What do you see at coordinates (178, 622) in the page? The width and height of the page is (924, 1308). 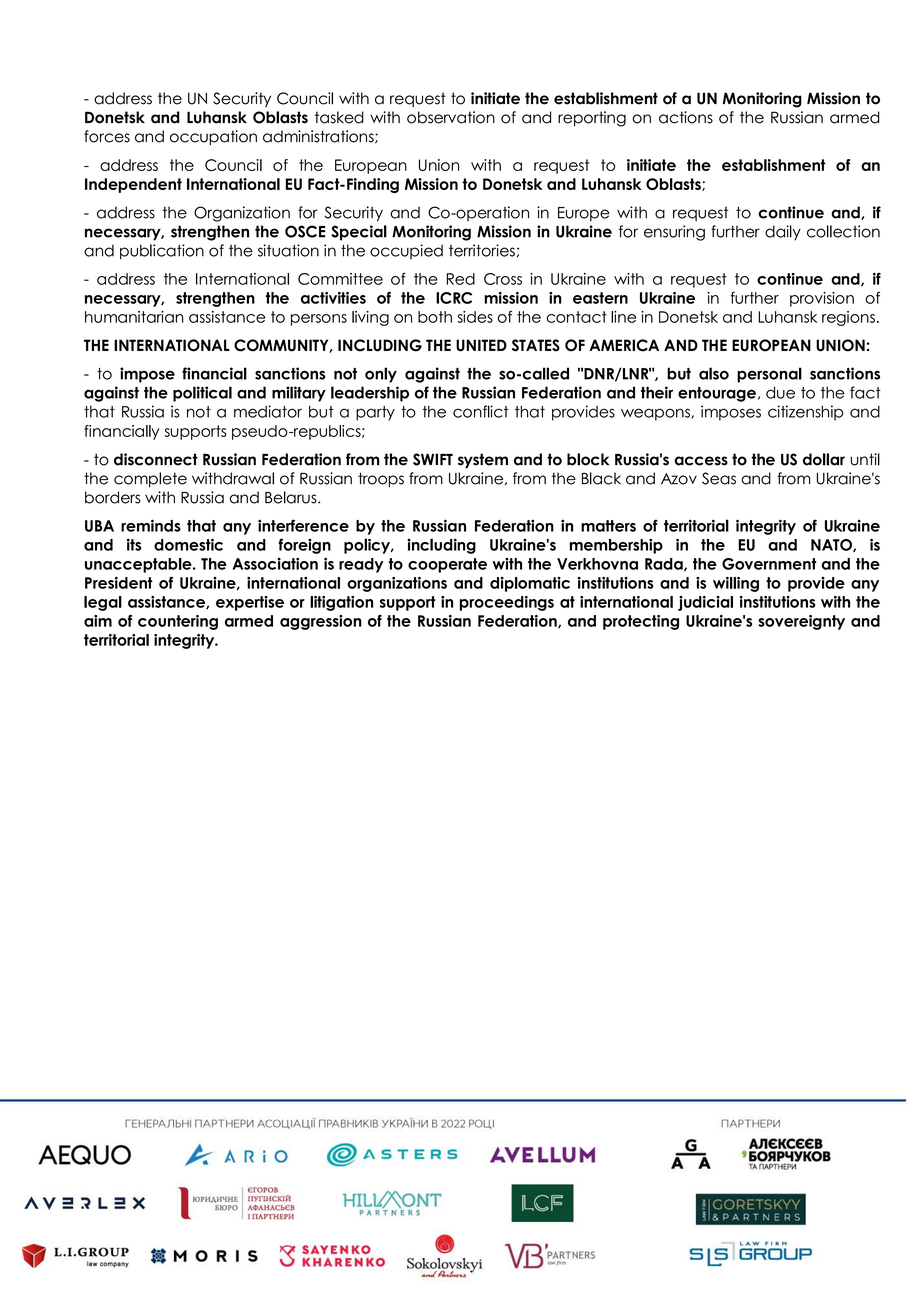 I see `countering` at bounding box center [178, 622].
